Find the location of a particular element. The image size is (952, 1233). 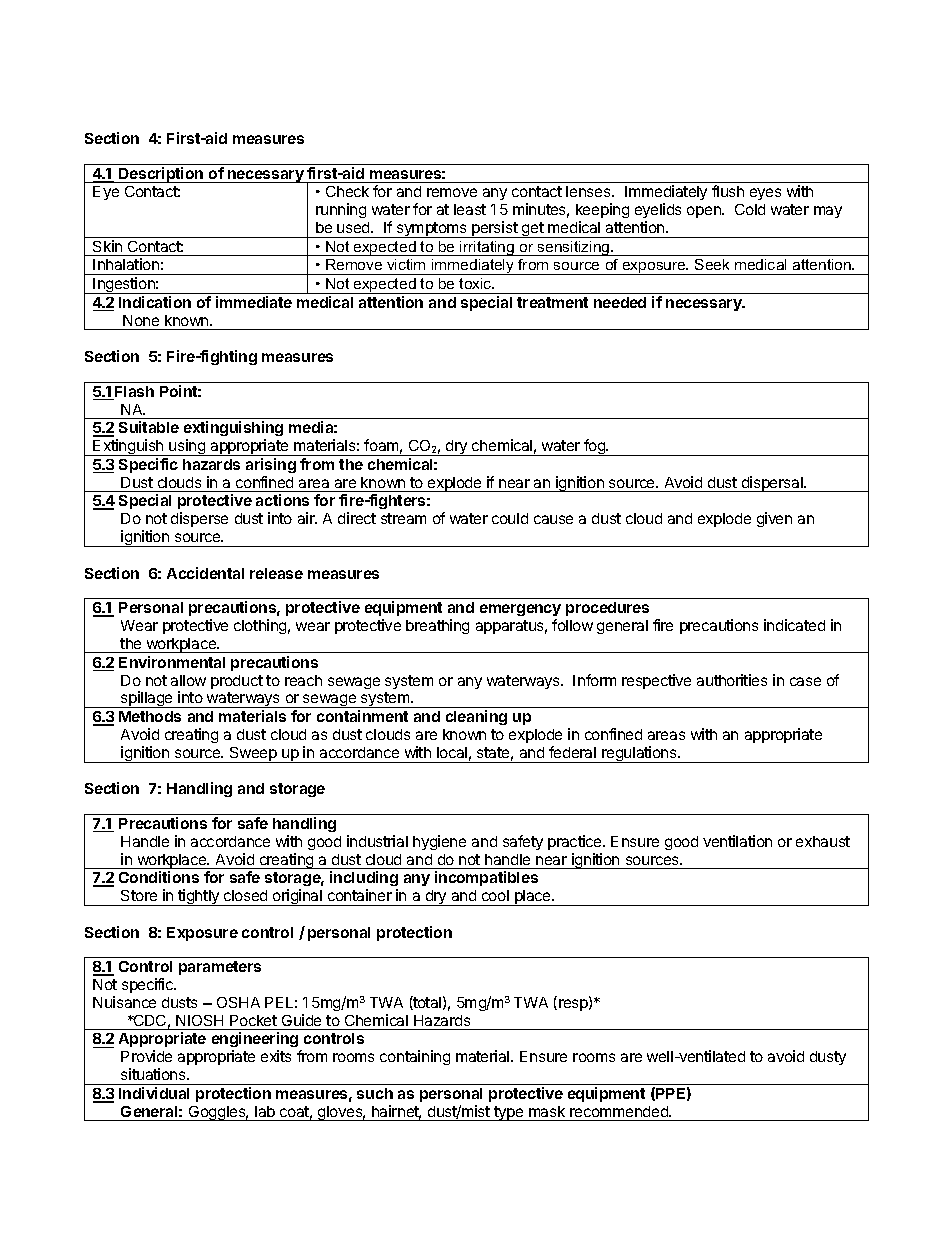

authorities is located at coordinates (732, 680).
